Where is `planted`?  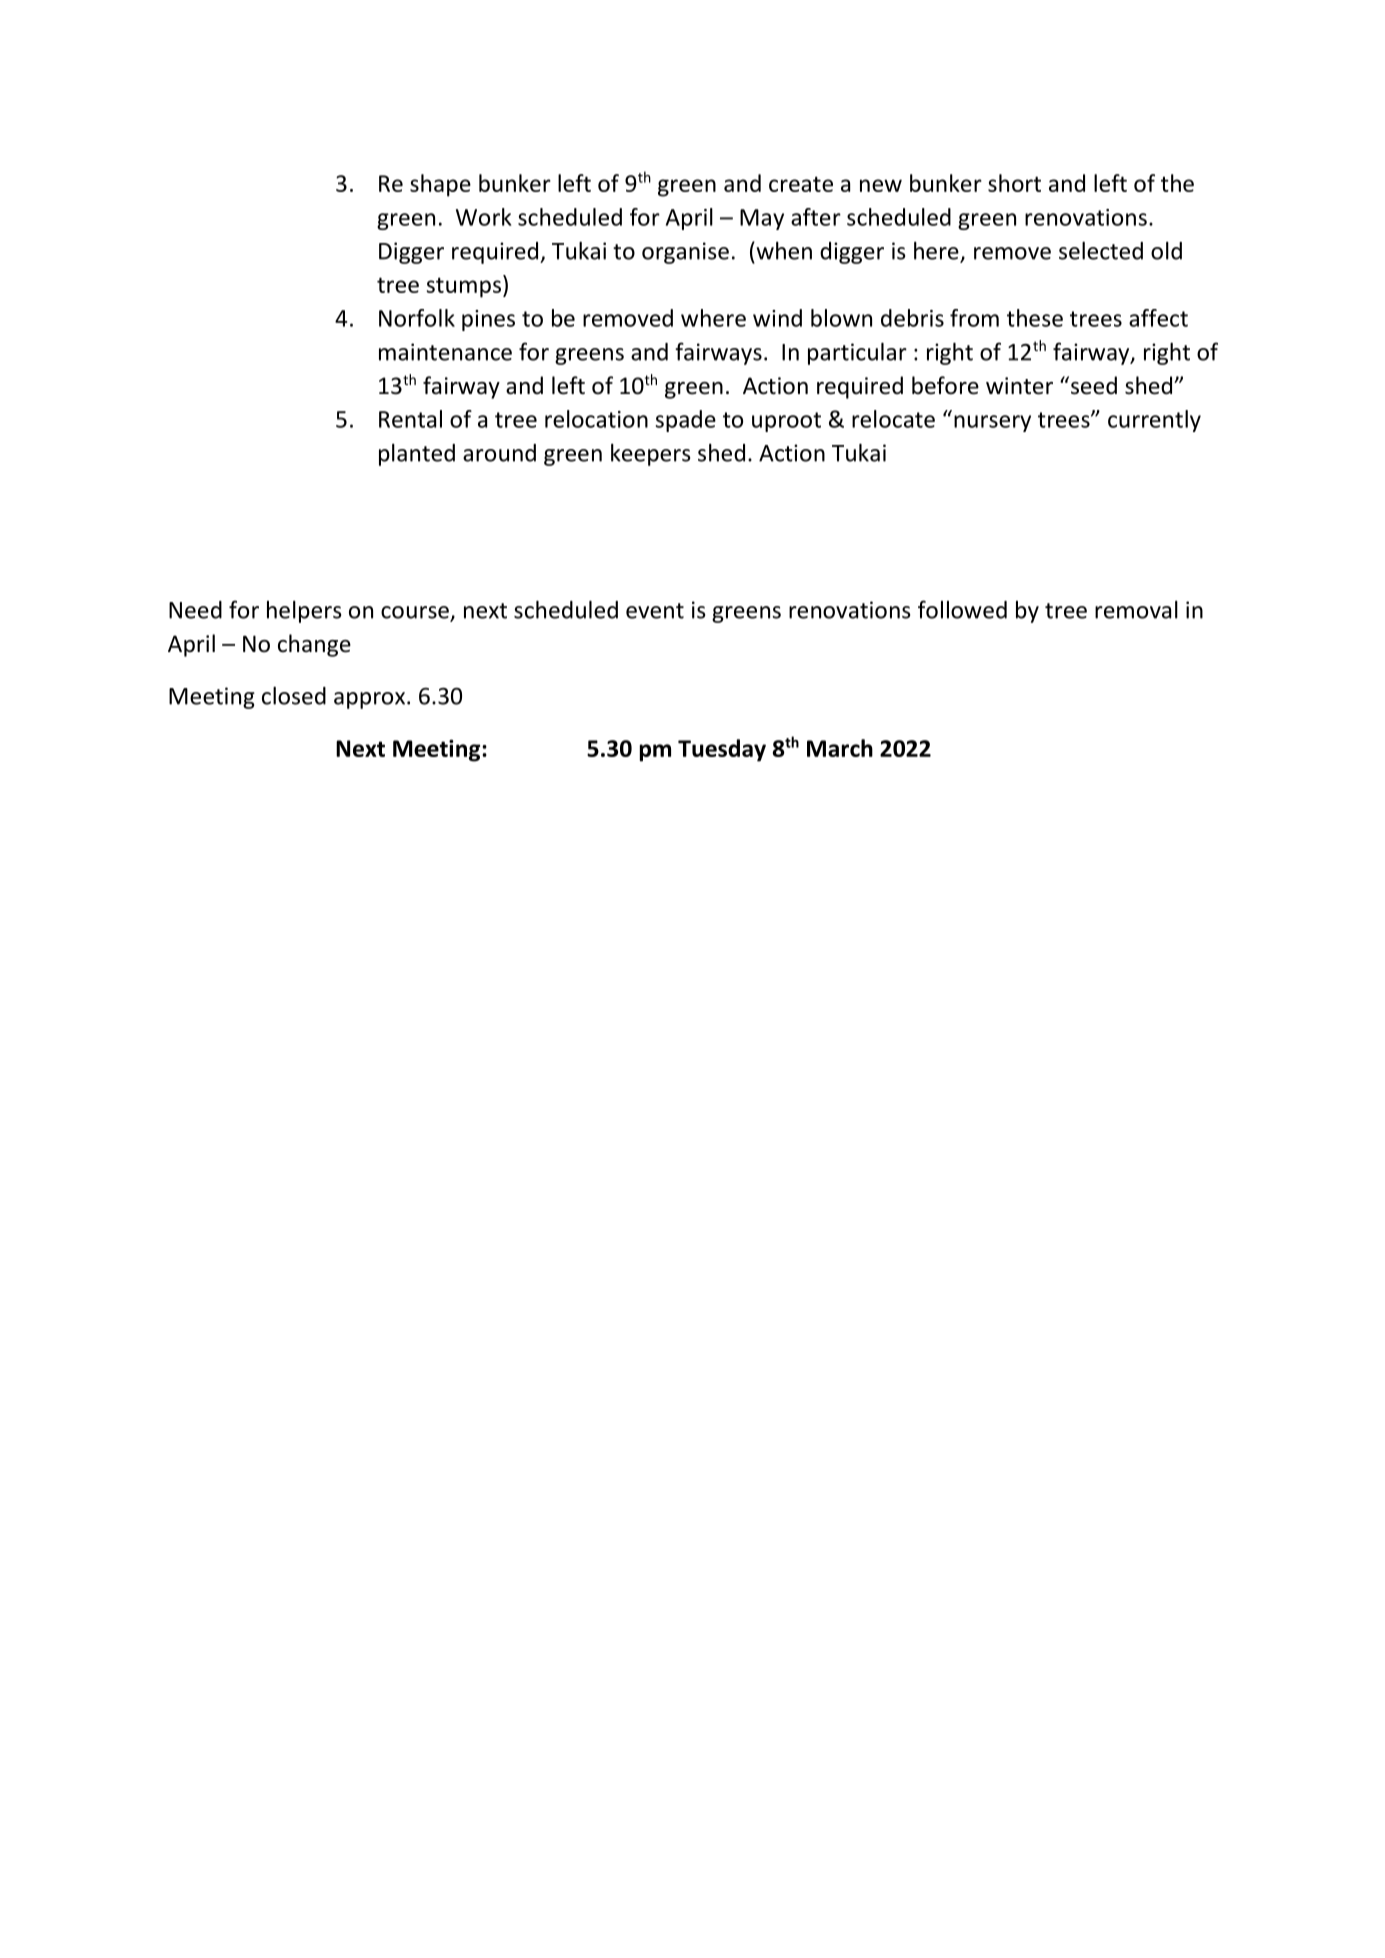
planted is located at coordinates (417, 455).
